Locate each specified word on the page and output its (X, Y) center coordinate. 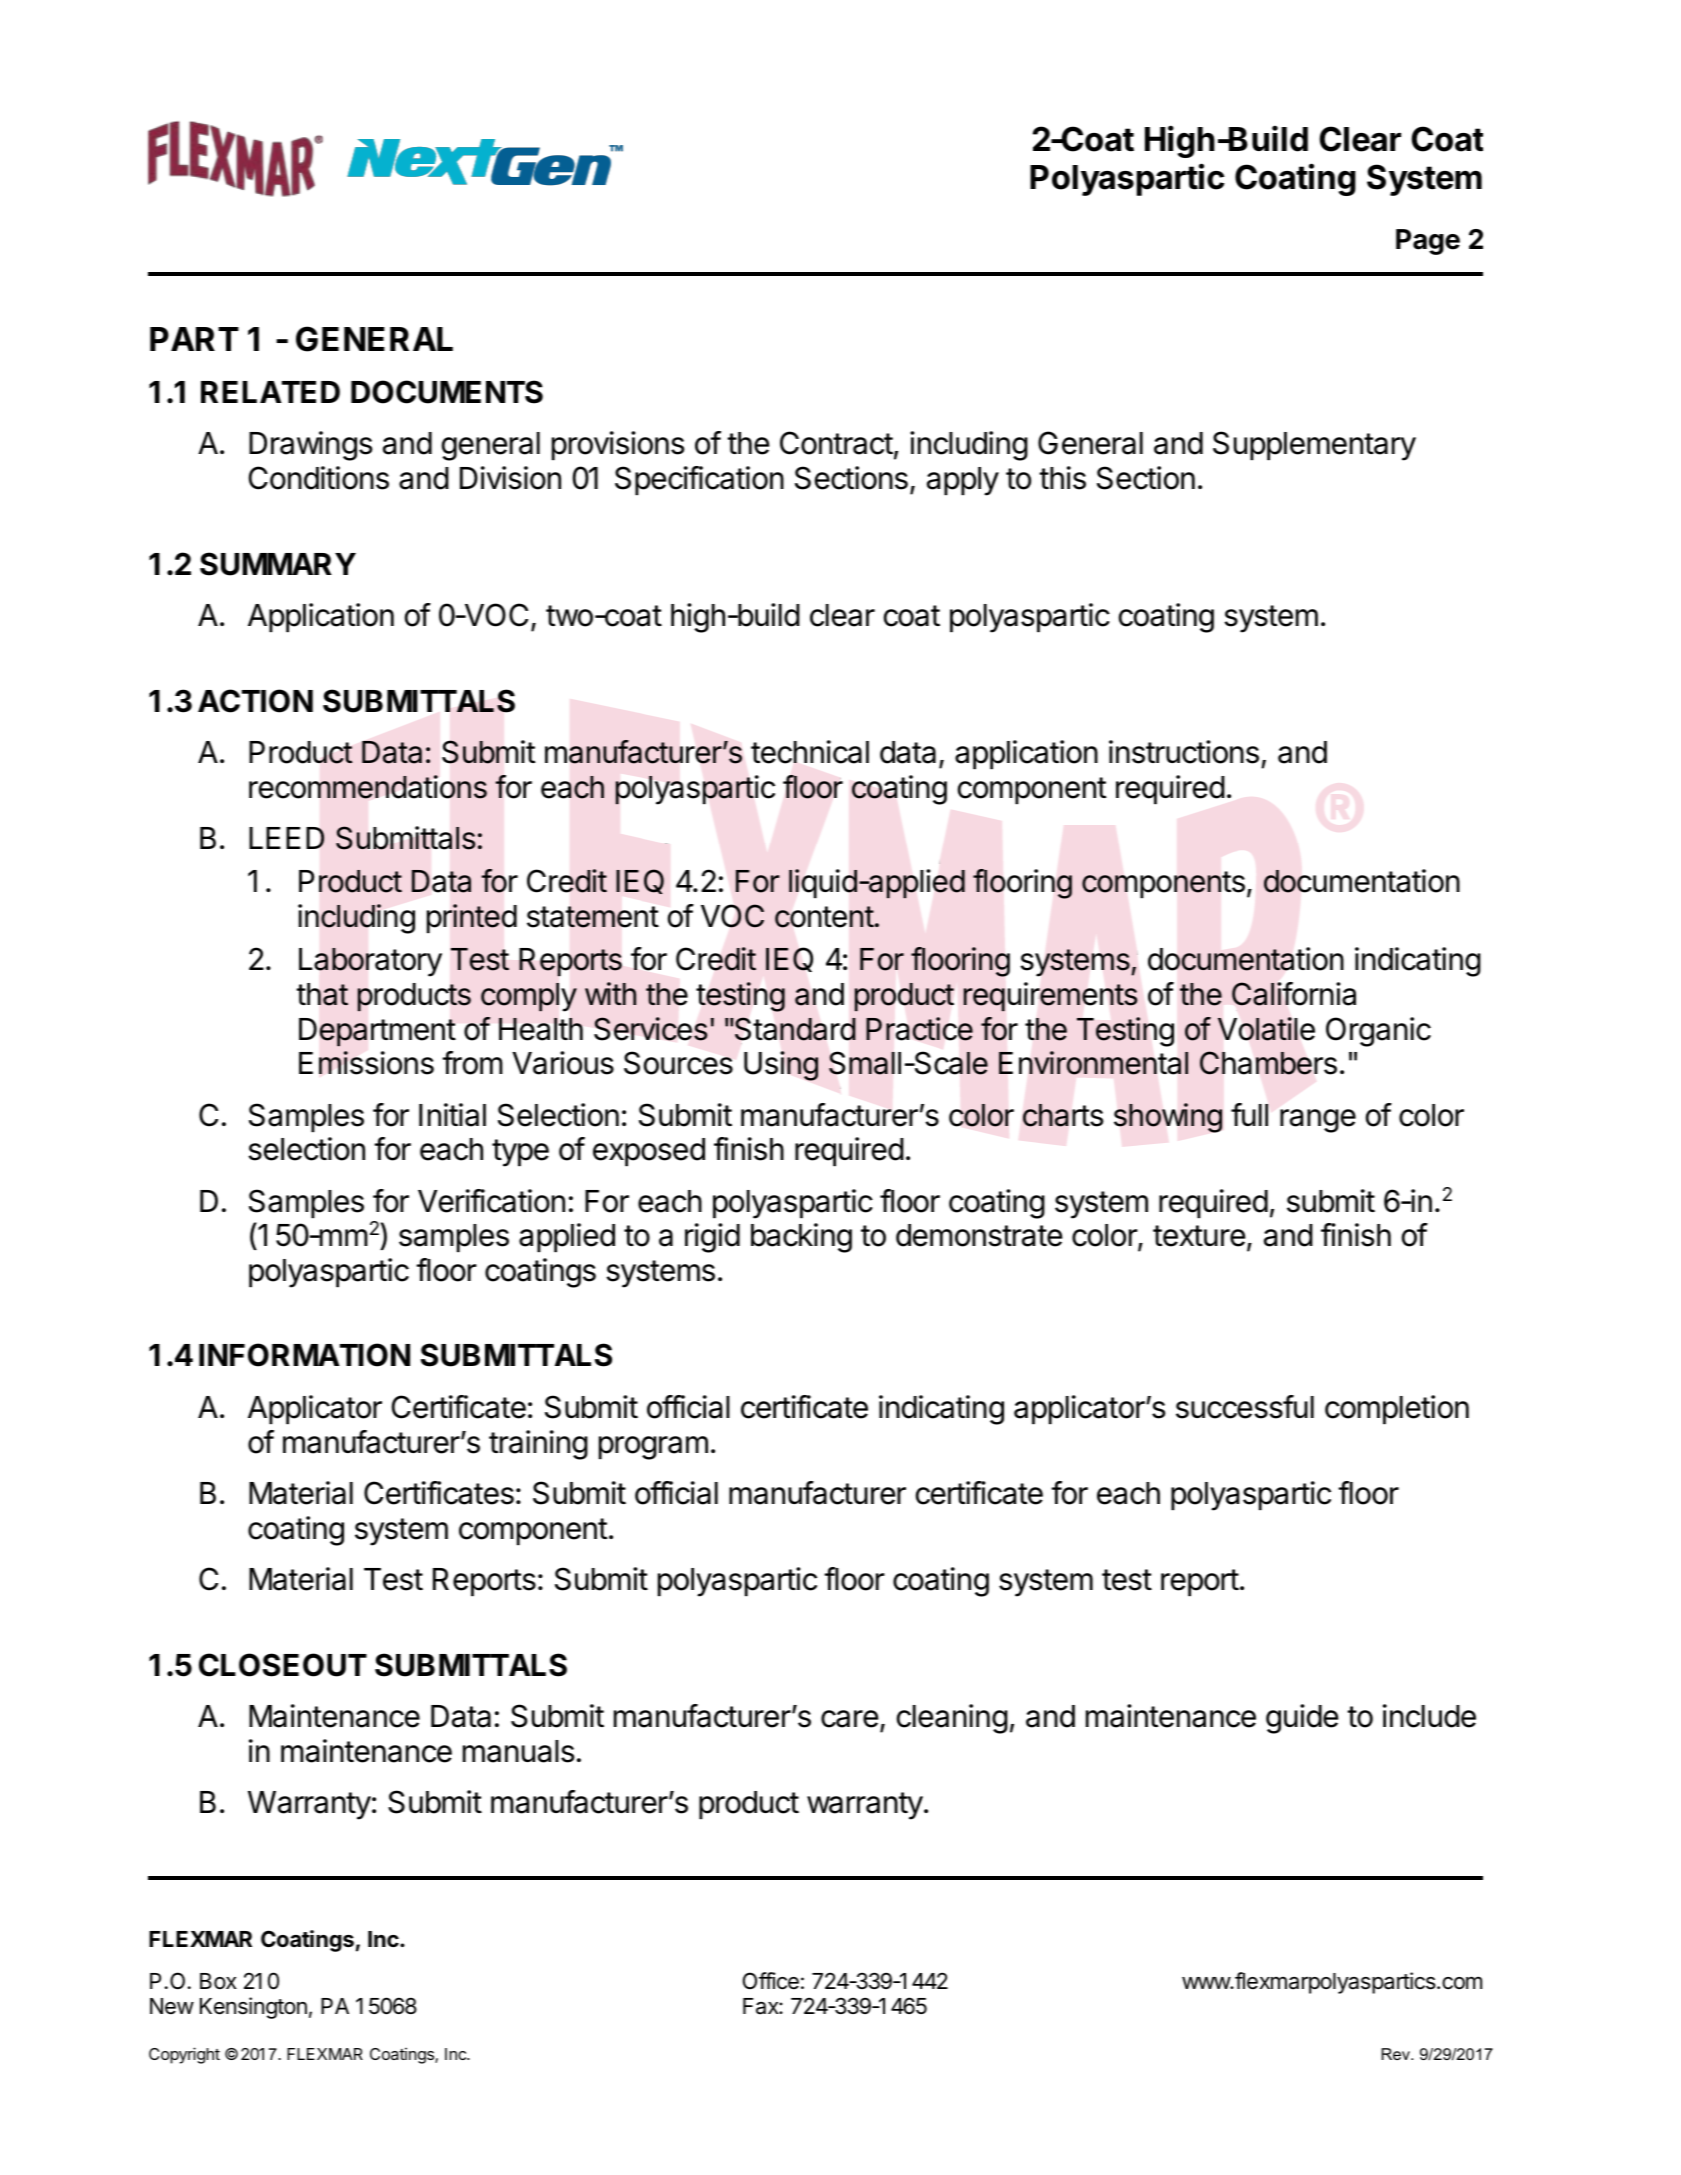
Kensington (253, 2008)
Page (1428, 242)
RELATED (270, 392)
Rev (1396, 2054)
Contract (836, 443)
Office (771, 1981)
